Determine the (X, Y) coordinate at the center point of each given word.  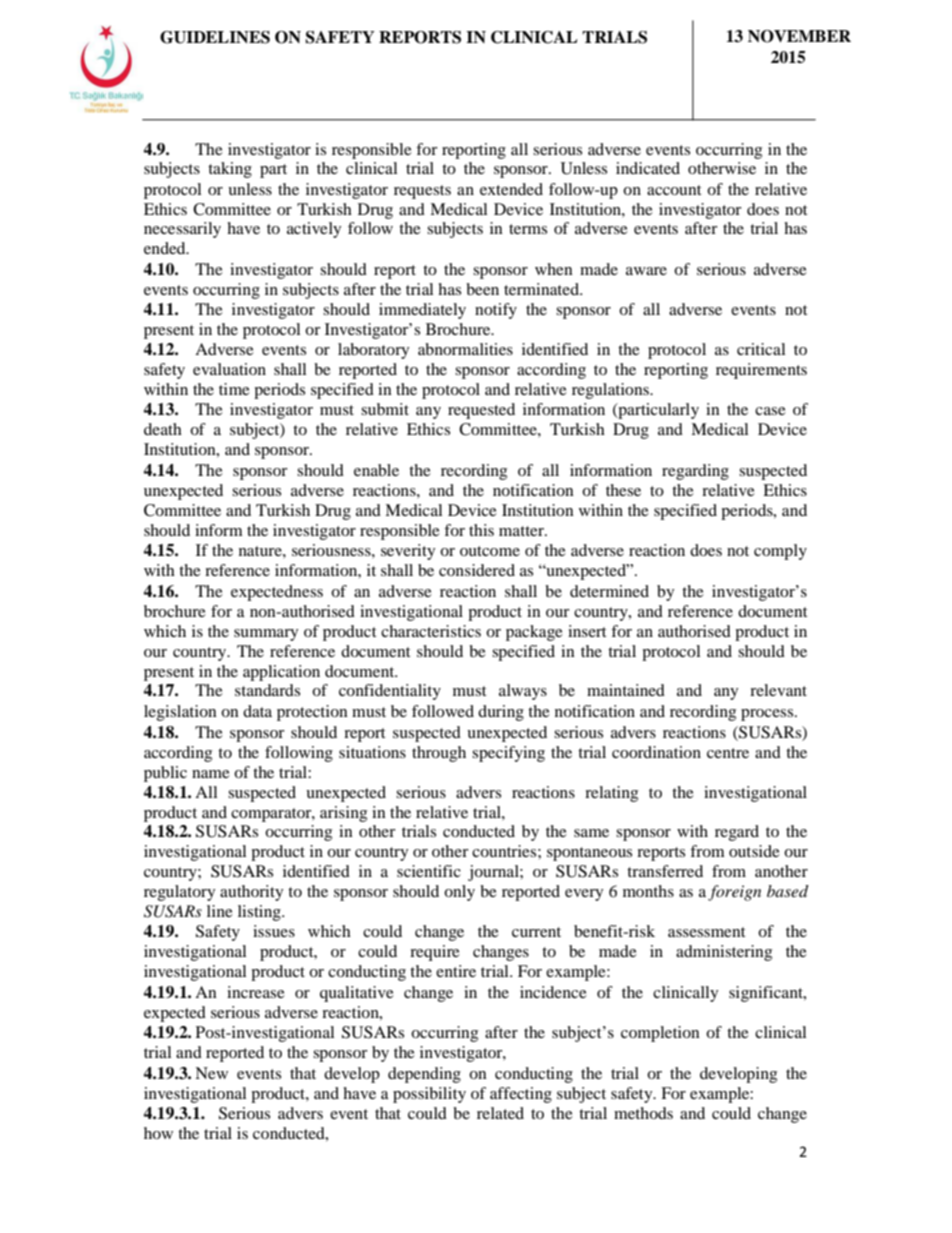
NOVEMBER (799, 36)
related (500, 1113)
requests (422, 192)
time (234, 389)
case (770, 411)
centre (728, 753)
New (211, 1073)
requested (481, 411)
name (211, 774)
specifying (508, 754)
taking (230, 170)
